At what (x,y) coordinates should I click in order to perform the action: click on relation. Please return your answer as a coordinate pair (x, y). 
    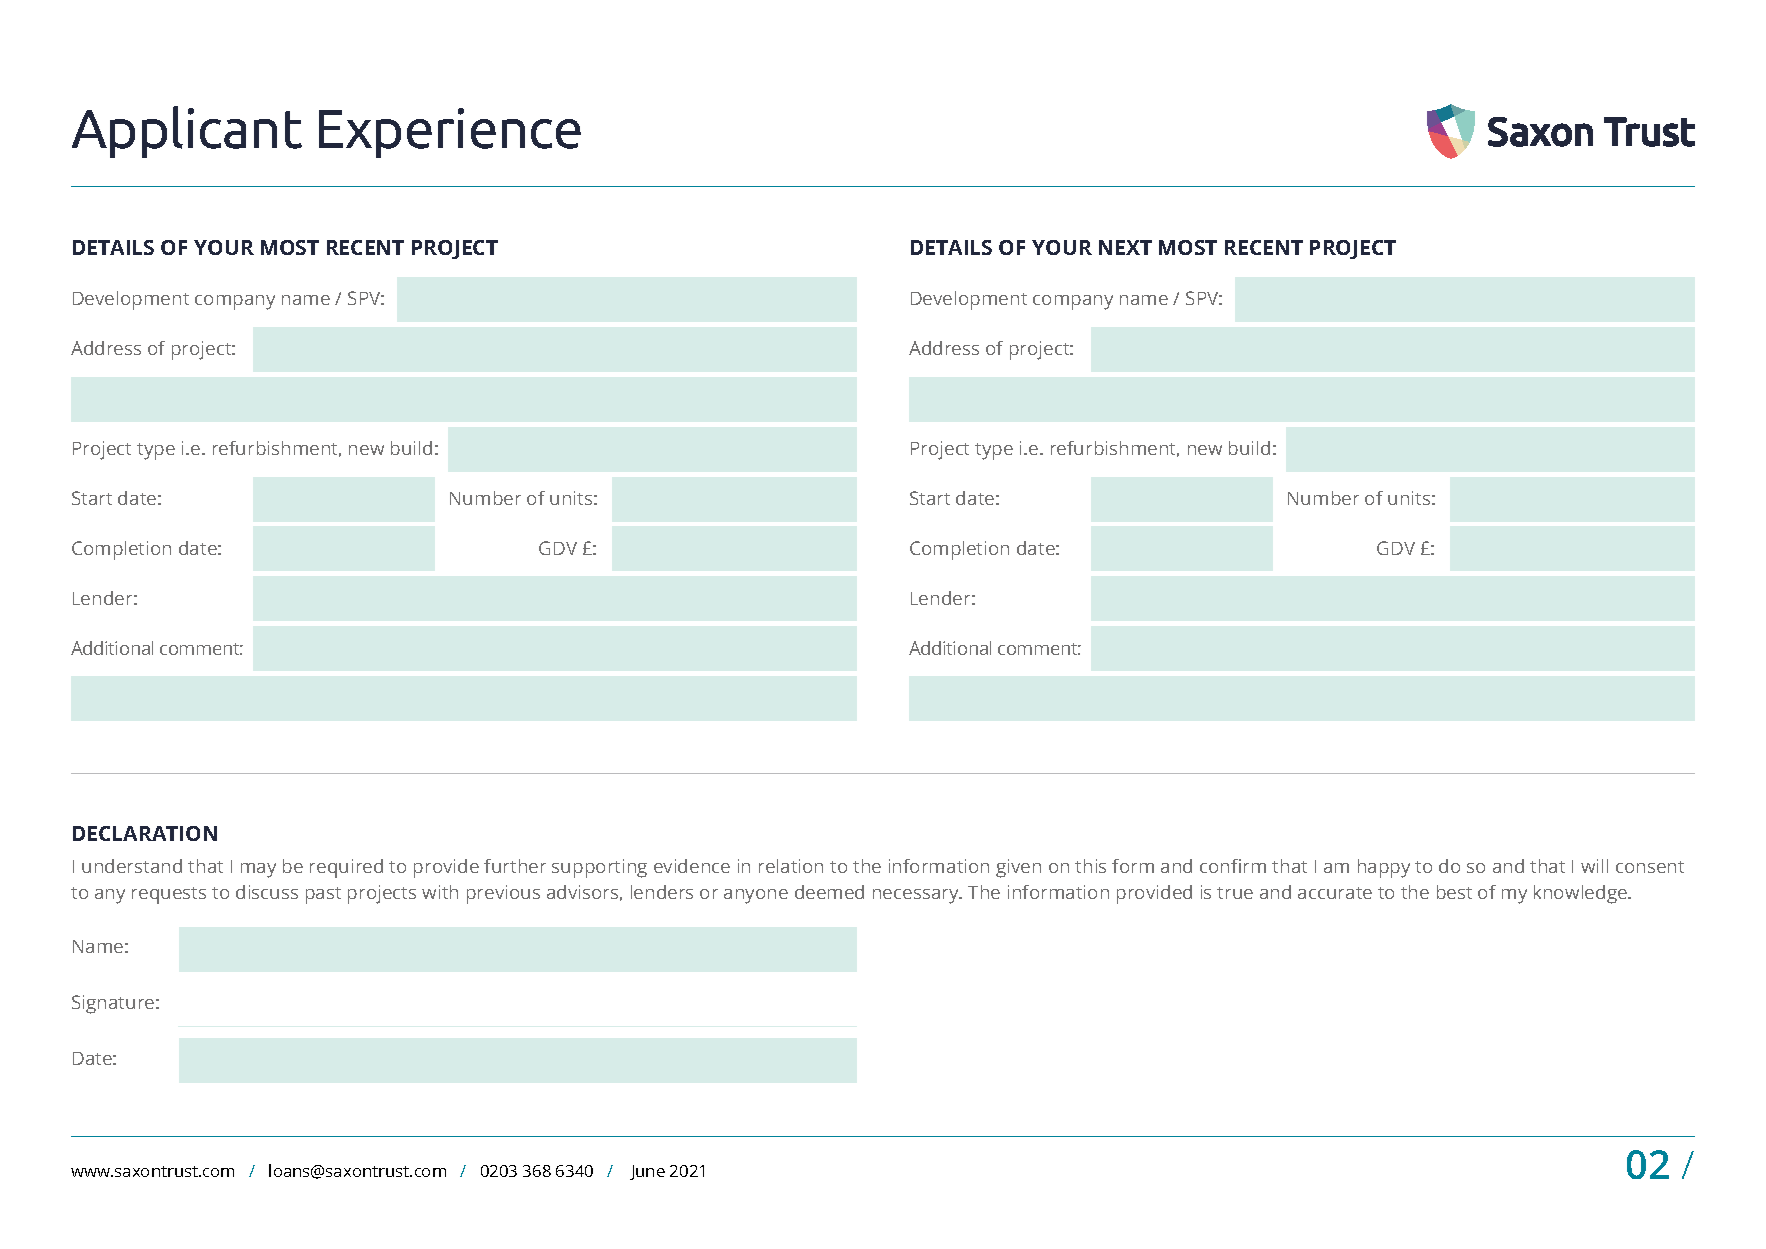
    Looking at the image, I should click on (791, 866).
